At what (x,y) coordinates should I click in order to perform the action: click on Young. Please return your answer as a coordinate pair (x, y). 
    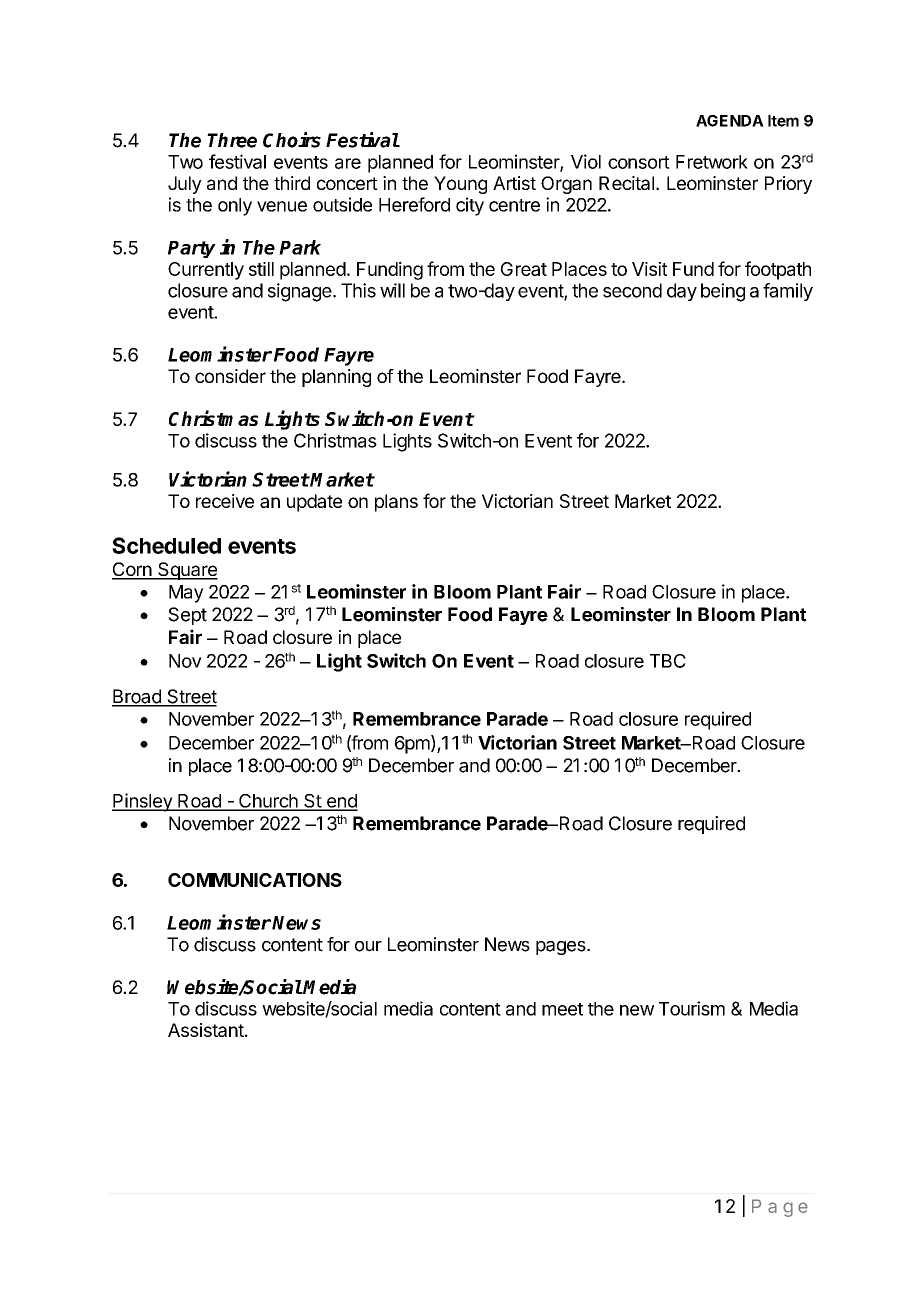
    Looking at the image, I should click on (460, 185).
